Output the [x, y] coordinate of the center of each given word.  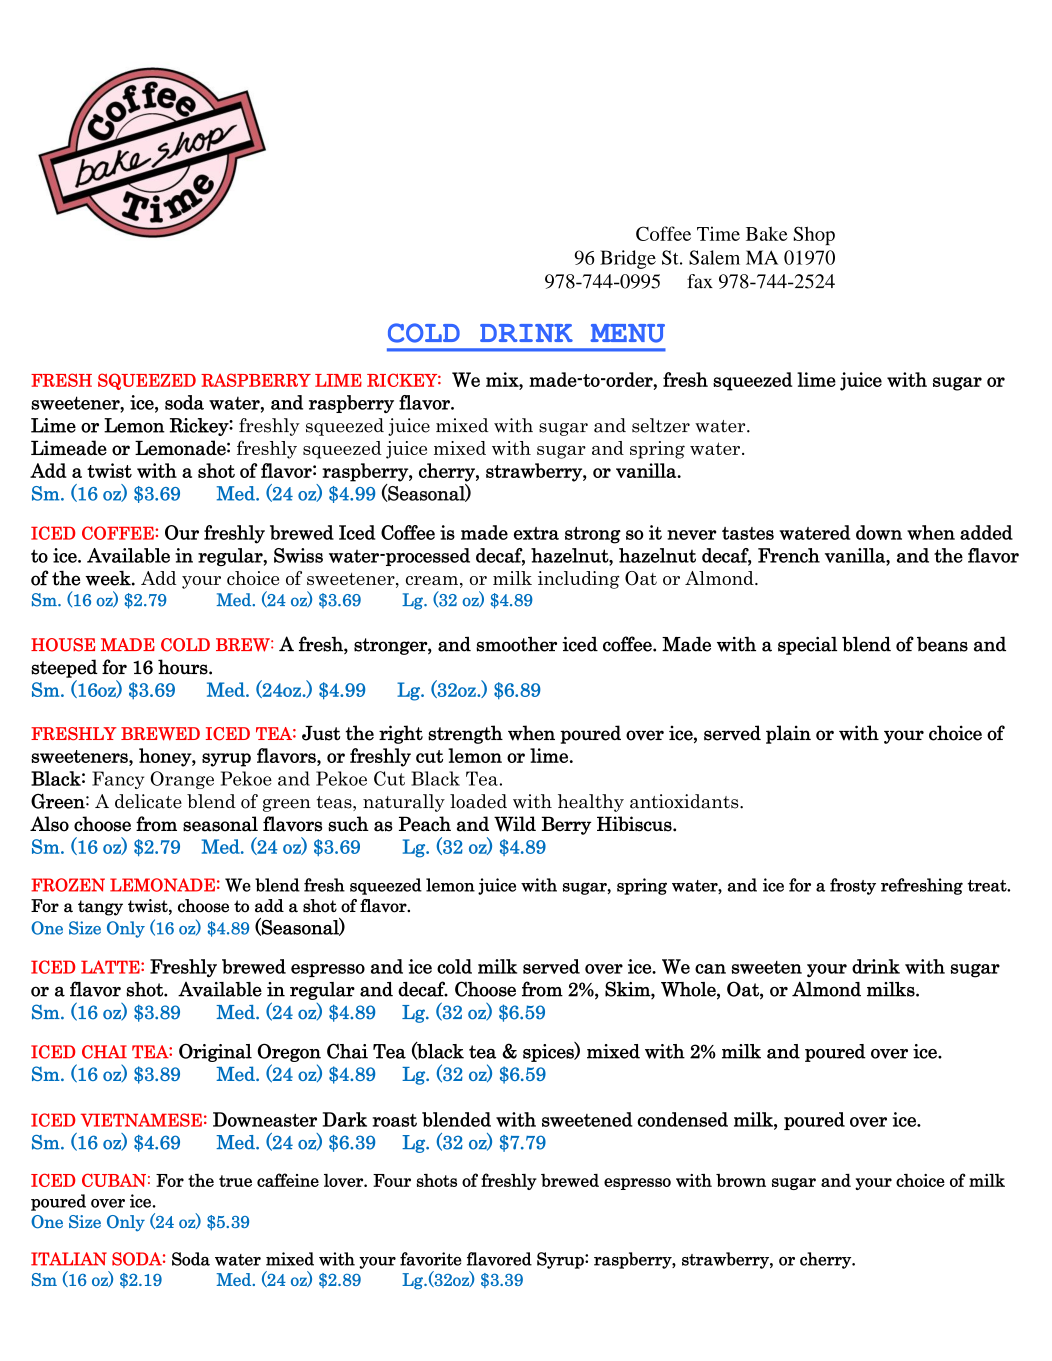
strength [465, 734]
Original [215, 1052]
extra [536, 533]
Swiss [298, 555]
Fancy [118, 780]
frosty [853, 886]
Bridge [628, 259]
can [710, 969]
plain [788, 734]
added [986, 532]
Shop [814, 235]
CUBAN [114, 1180]
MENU [627, 333]
